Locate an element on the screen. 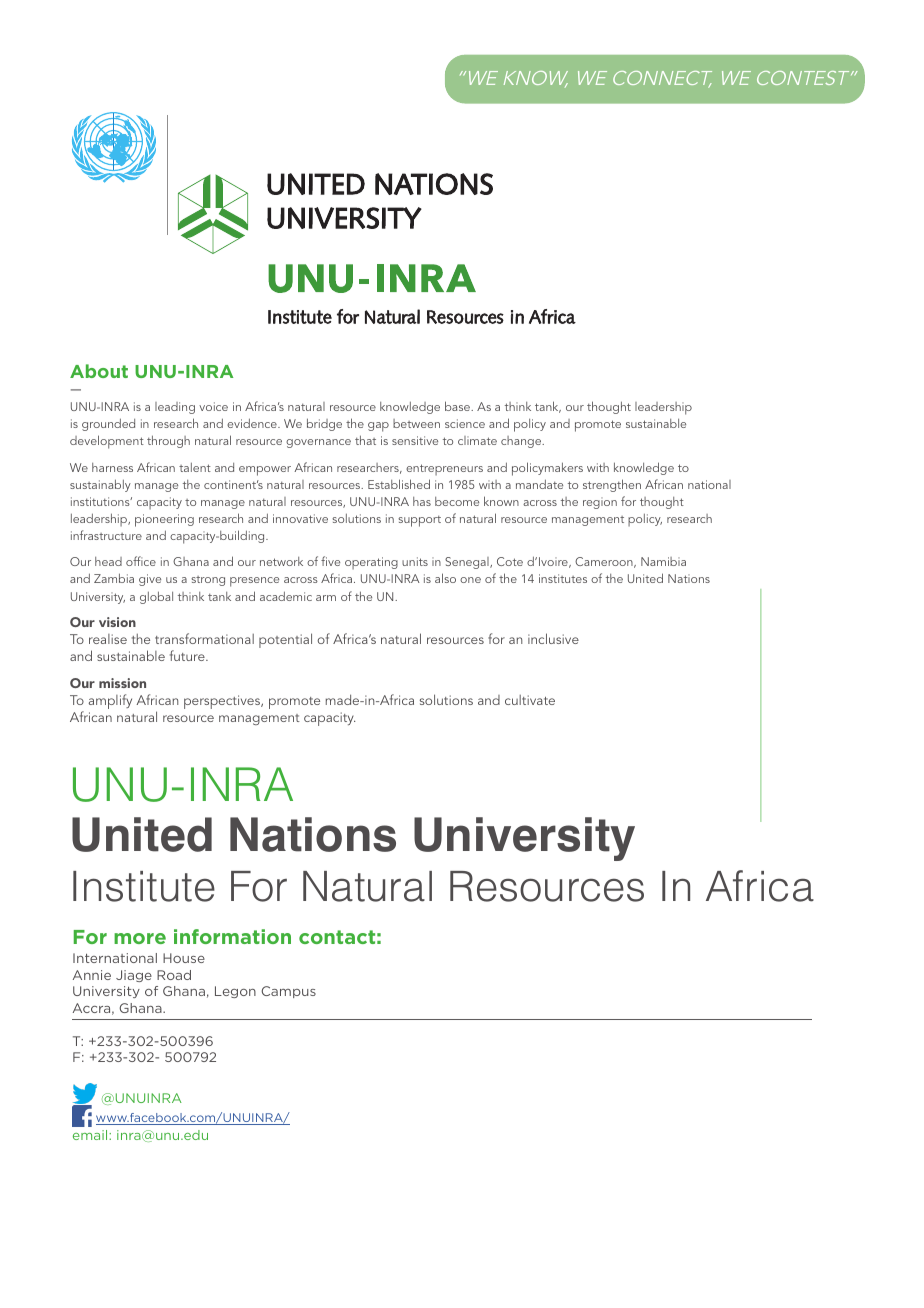  inclusive is located at coordinates (553, 638).
